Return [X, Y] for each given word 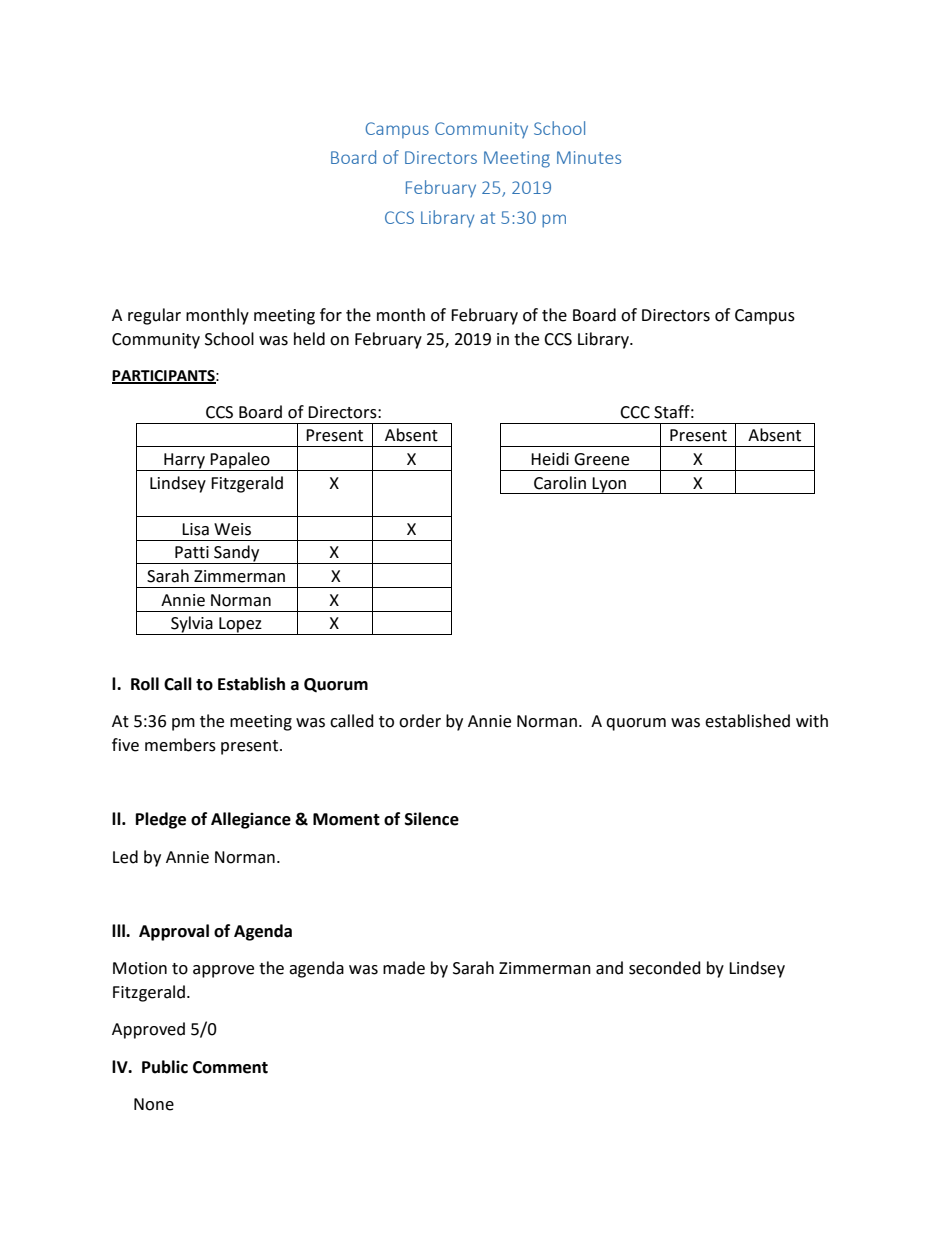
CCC [635, 412]
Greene [601, 459]
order [420, 721]
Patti [192, 552]
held [309, 339]
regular [154, 316]
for [331, 315]
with [812, 721]
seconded [665, 968]
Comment [230, 1067]
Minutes [589, 157]
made [404, 968]
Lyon [609, 485]
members [180, 745]
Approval [174, 932]
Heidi [550, 459]
